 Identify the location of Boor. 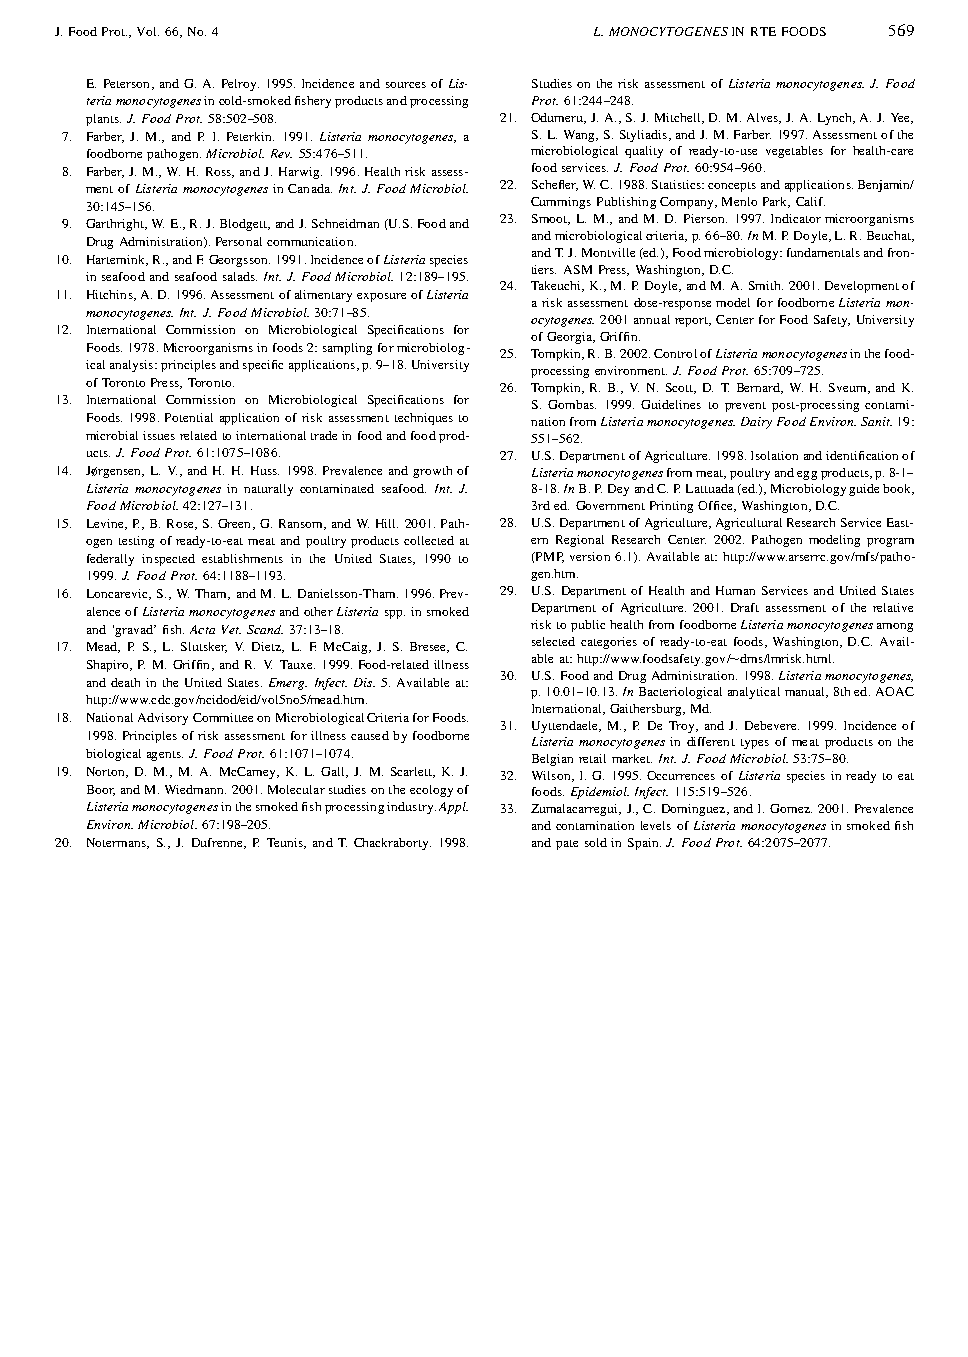
(101, 790).
